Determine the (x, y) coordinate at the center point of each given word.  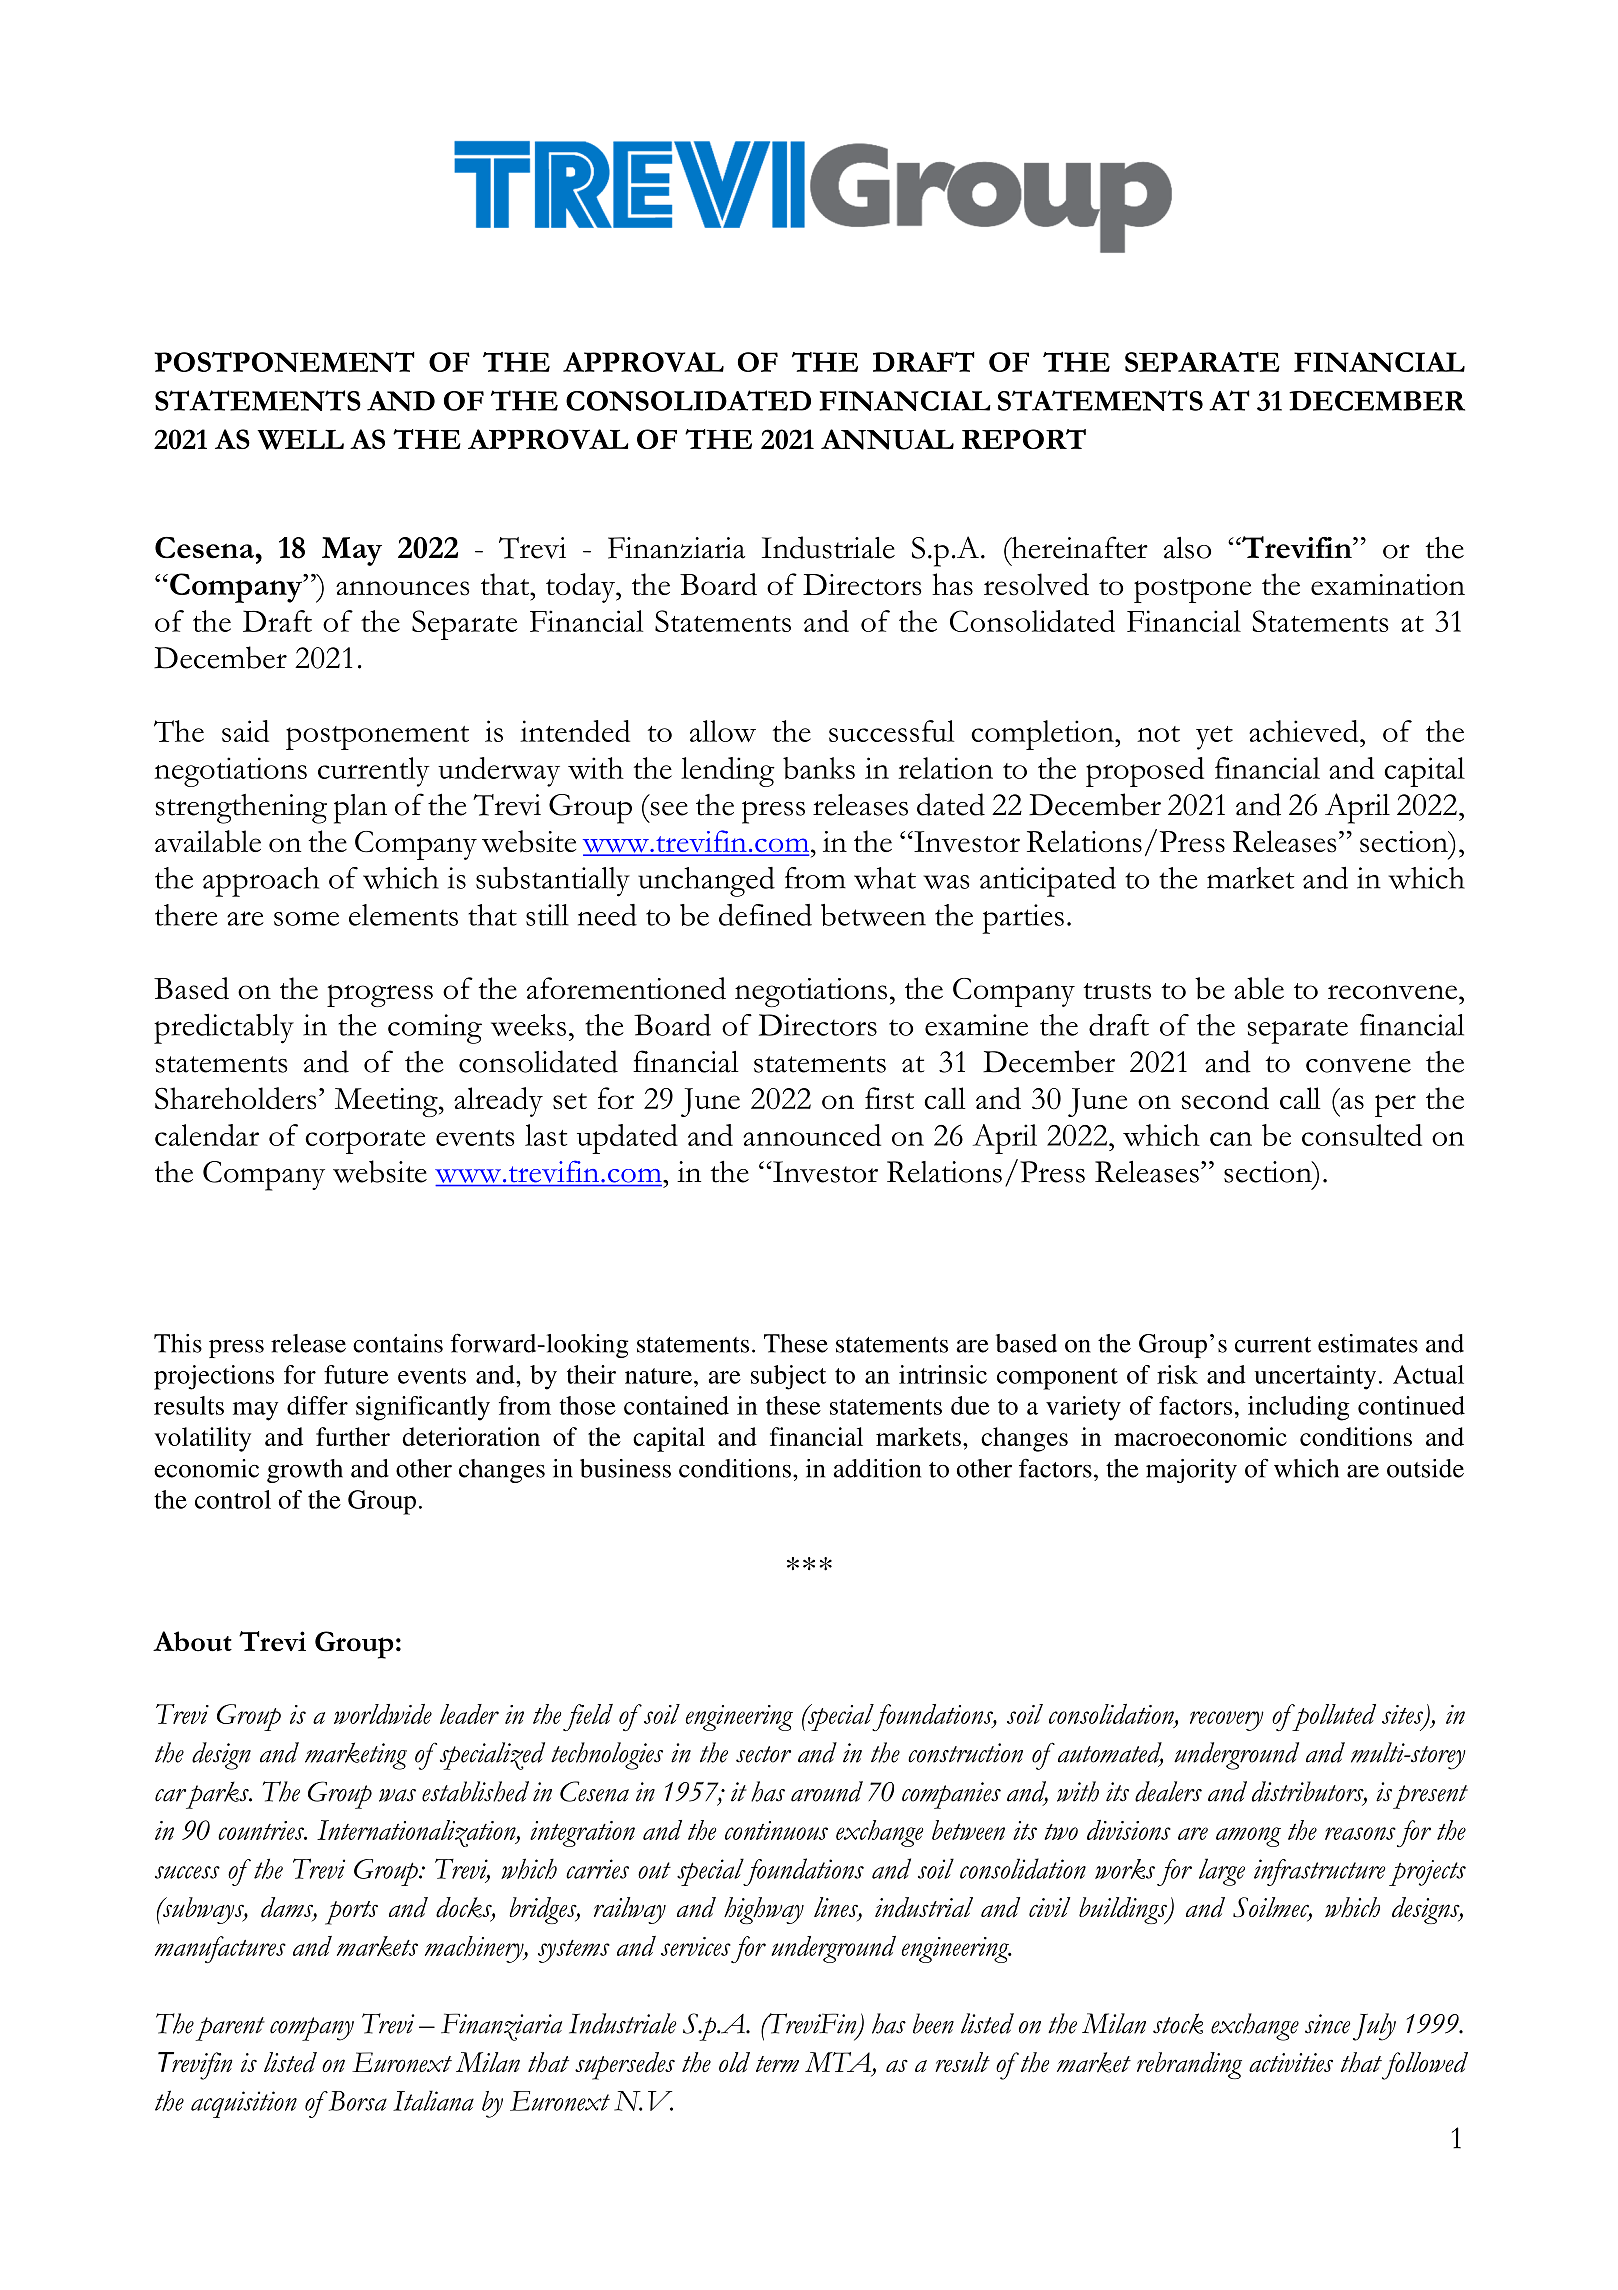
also (1187, 548)
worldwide (383, 1714)
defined (765, 915)
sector (763, 1754)
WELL (300, 440)
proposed (1145, 772)
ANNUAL (887, 439)
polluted (1333, 1717)
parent (230, 2029)
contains (398, 1343)
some (306, 918)
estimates (1368, 1343)
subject (788, 1377)
